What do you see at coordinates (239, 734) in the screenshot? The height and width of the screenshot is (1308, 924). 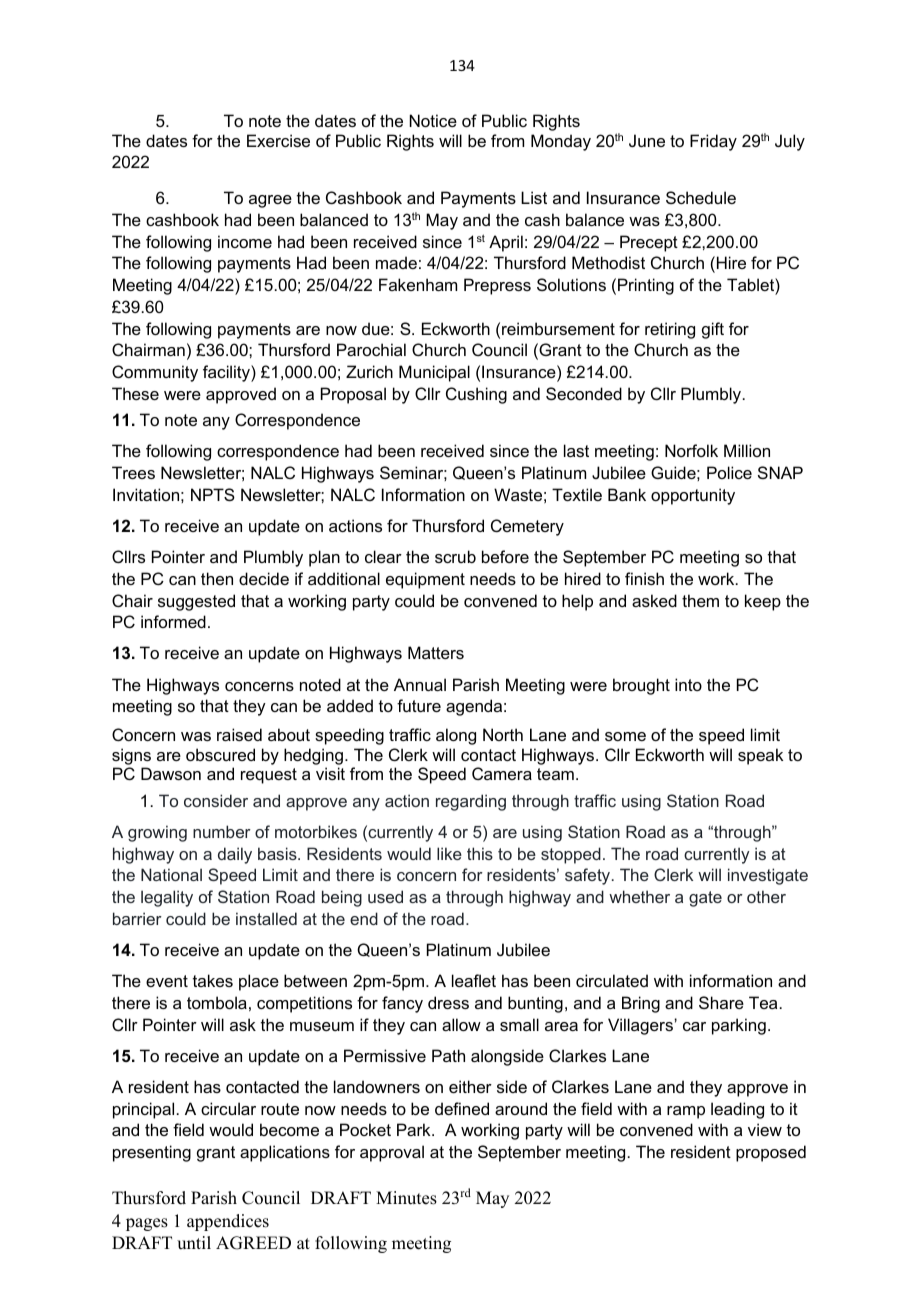 I see `raised` at bounding box center [239, 734].
